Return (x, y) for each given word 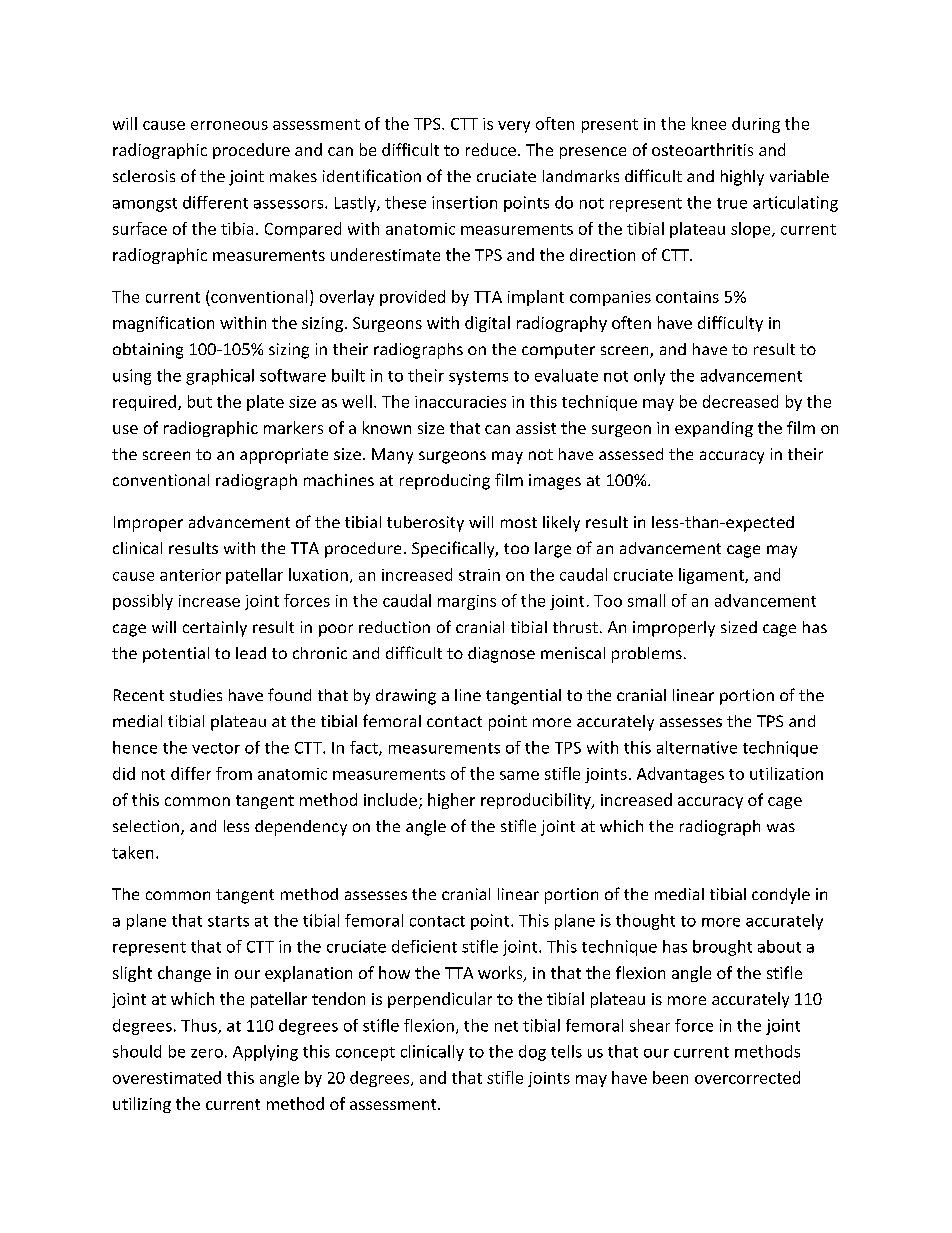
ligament (712, 576)
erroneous (229, 125)
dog (532, 1053)
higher (451, 801)
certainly (215, 629)
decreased (740, 401)
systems (478, 378)
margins (467, 602)
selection (147, 827)
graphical (220, 377)
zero (207, 1053)
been (670, 1077)
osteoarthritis (702, 149)
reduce (491, 149)
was (781, 827)
